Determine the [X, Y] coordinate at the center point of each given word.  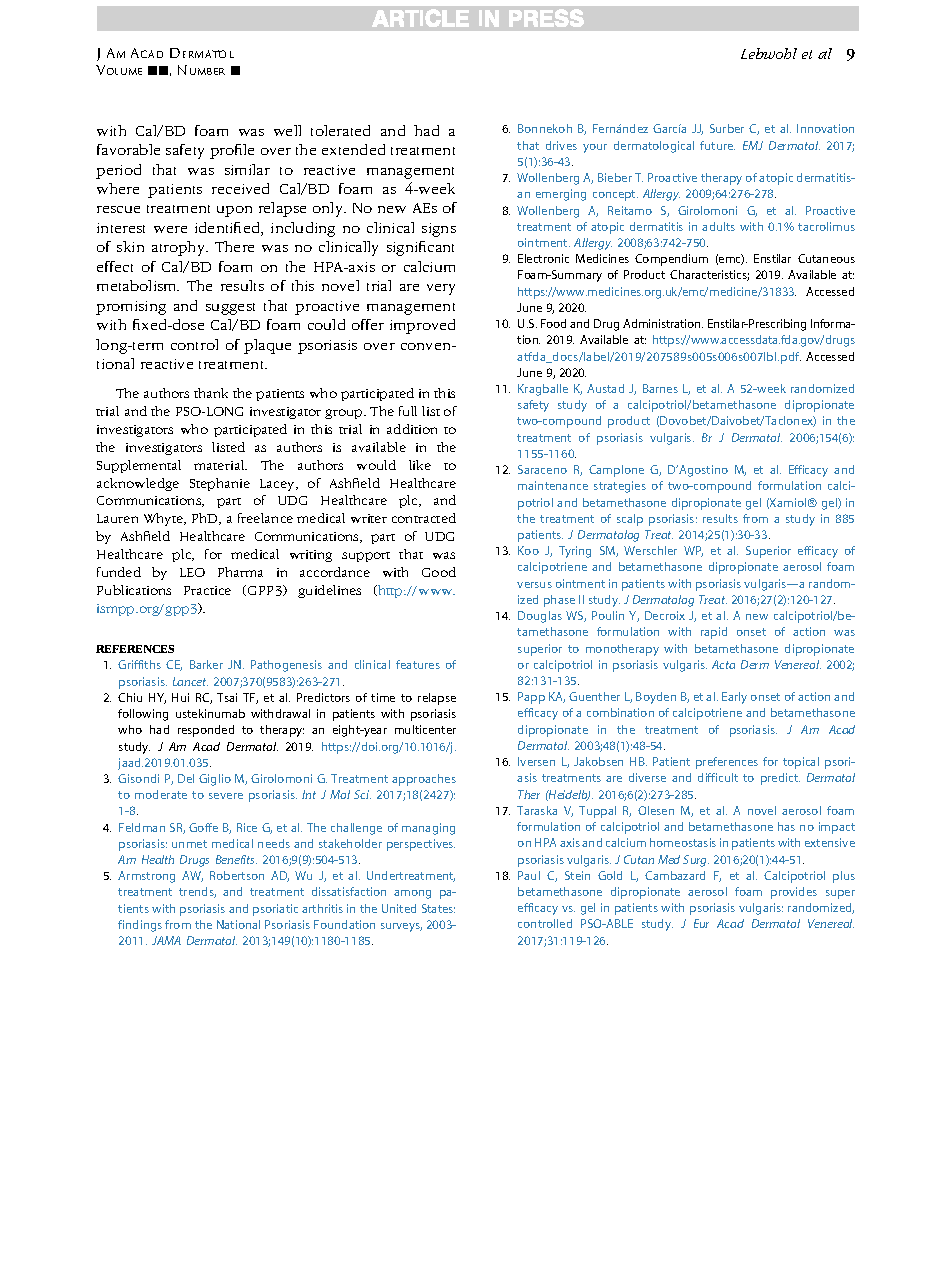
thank [211, 393]
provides [794, 893]
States [438, 908]
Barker [206, 664]
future [717, 145]
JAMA [166, 940]
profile [232, 151]
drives [561, 145]
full [408, 411]
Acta [723, 664]
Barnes [660, 388]
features [418, 664]
